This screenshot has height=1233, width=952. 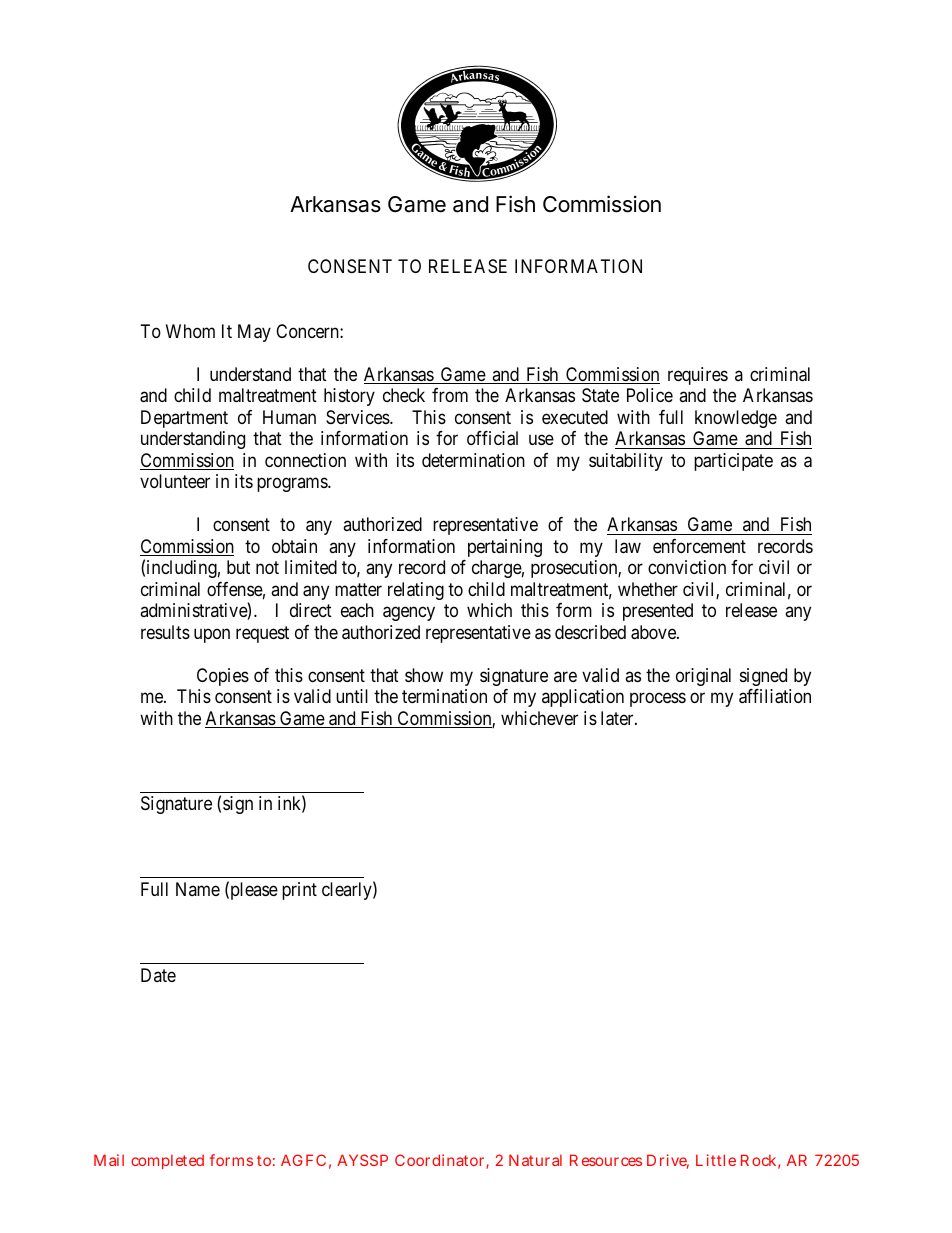 I want to click on Date, so click(x=158, y=975).
